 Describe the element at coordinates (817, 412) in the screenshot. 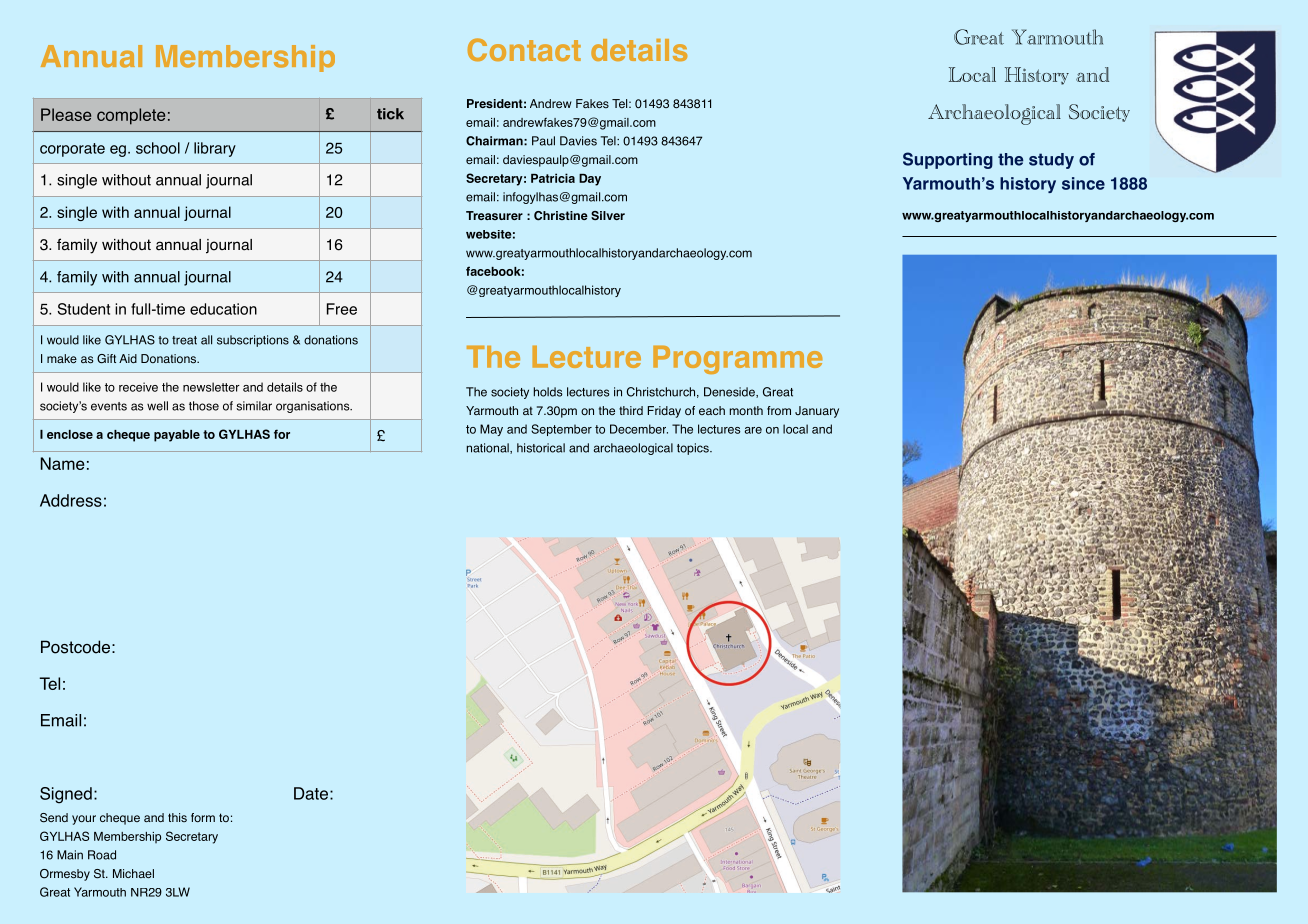

I see `January` at that location.
